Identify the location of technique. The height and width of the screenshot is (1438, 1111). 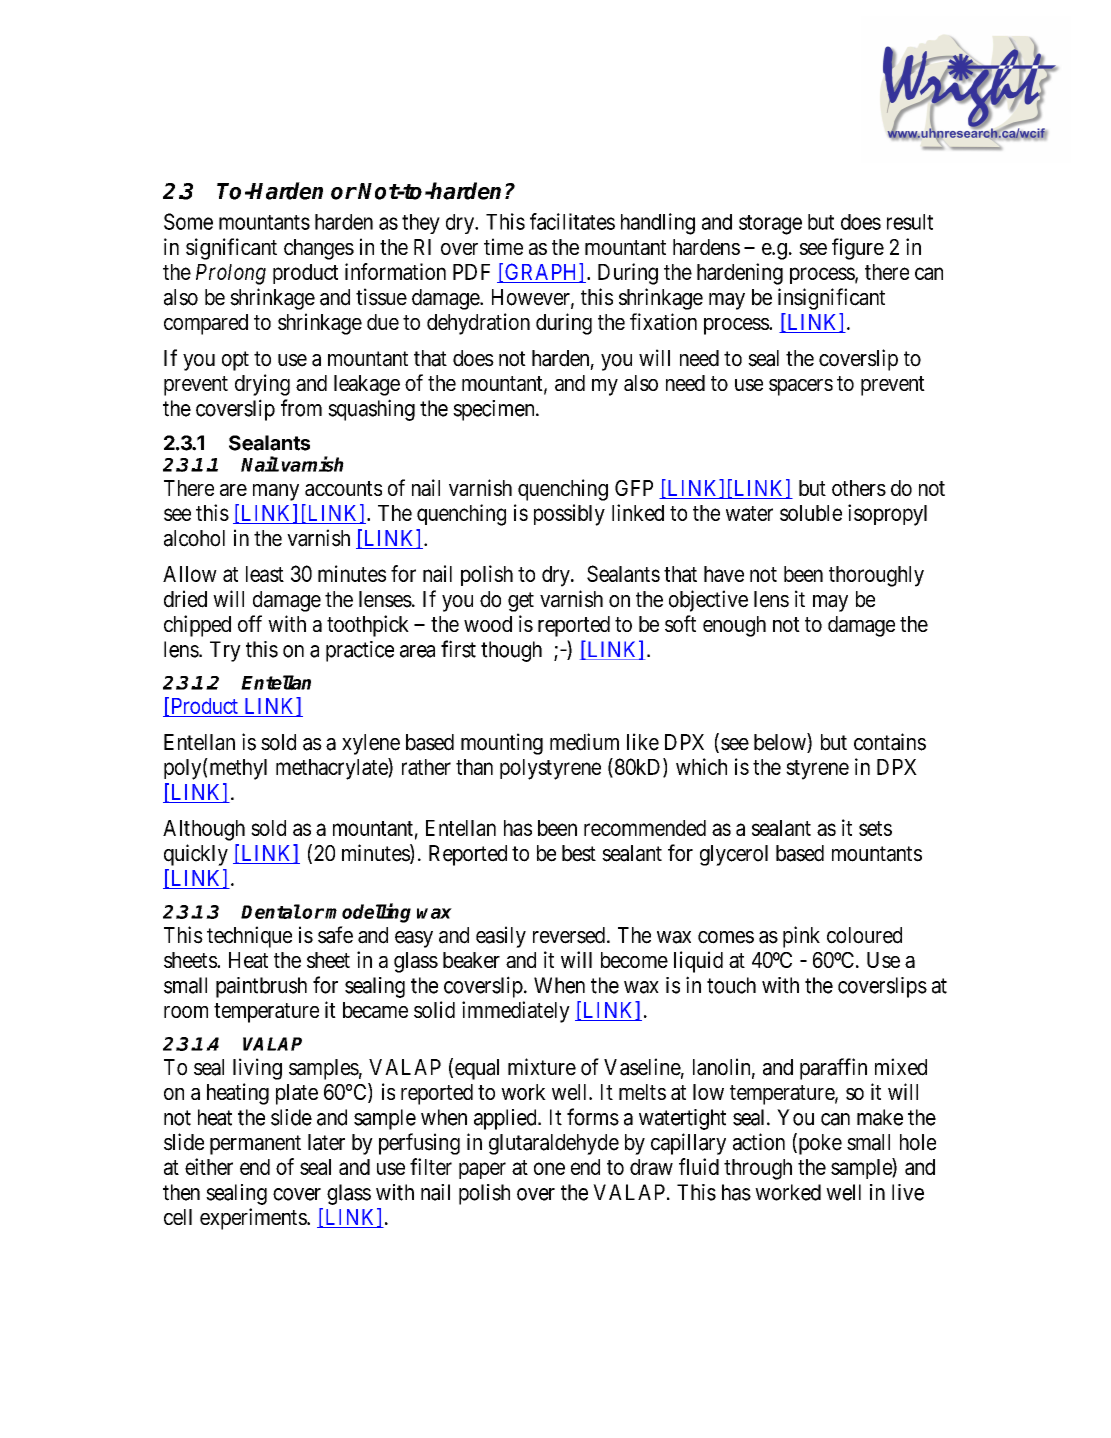
(249, 937).
